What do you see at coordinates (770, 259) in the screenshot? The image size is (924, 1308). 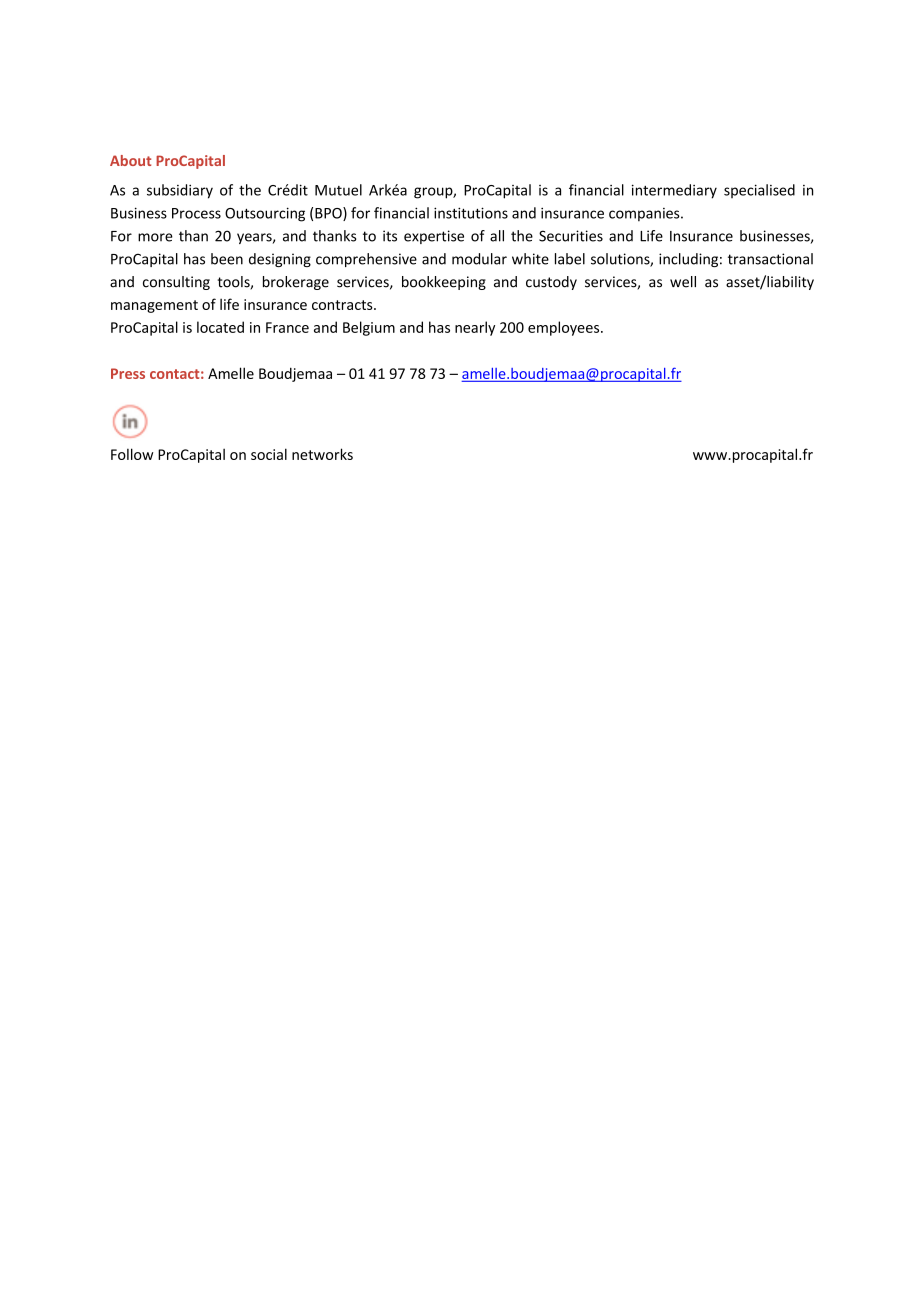 I see `transactional` at bounding box center [770, 259].
